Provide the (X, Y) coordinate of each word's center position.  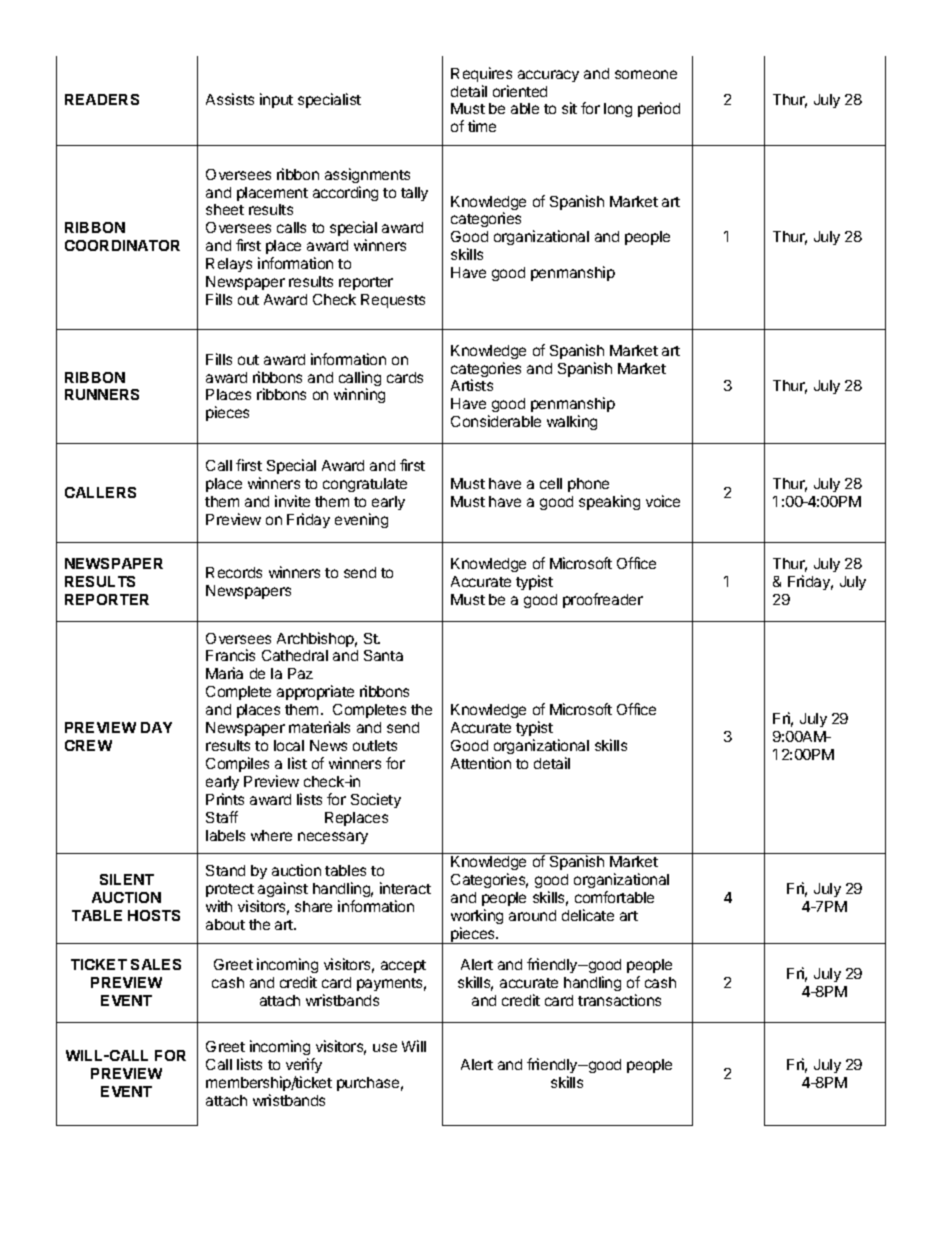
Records (234, 572)
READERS (102, 99)
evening (361, 520)
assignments (367, 175)
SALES (156, 964)
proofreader (603, 600)
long (618, 110)
